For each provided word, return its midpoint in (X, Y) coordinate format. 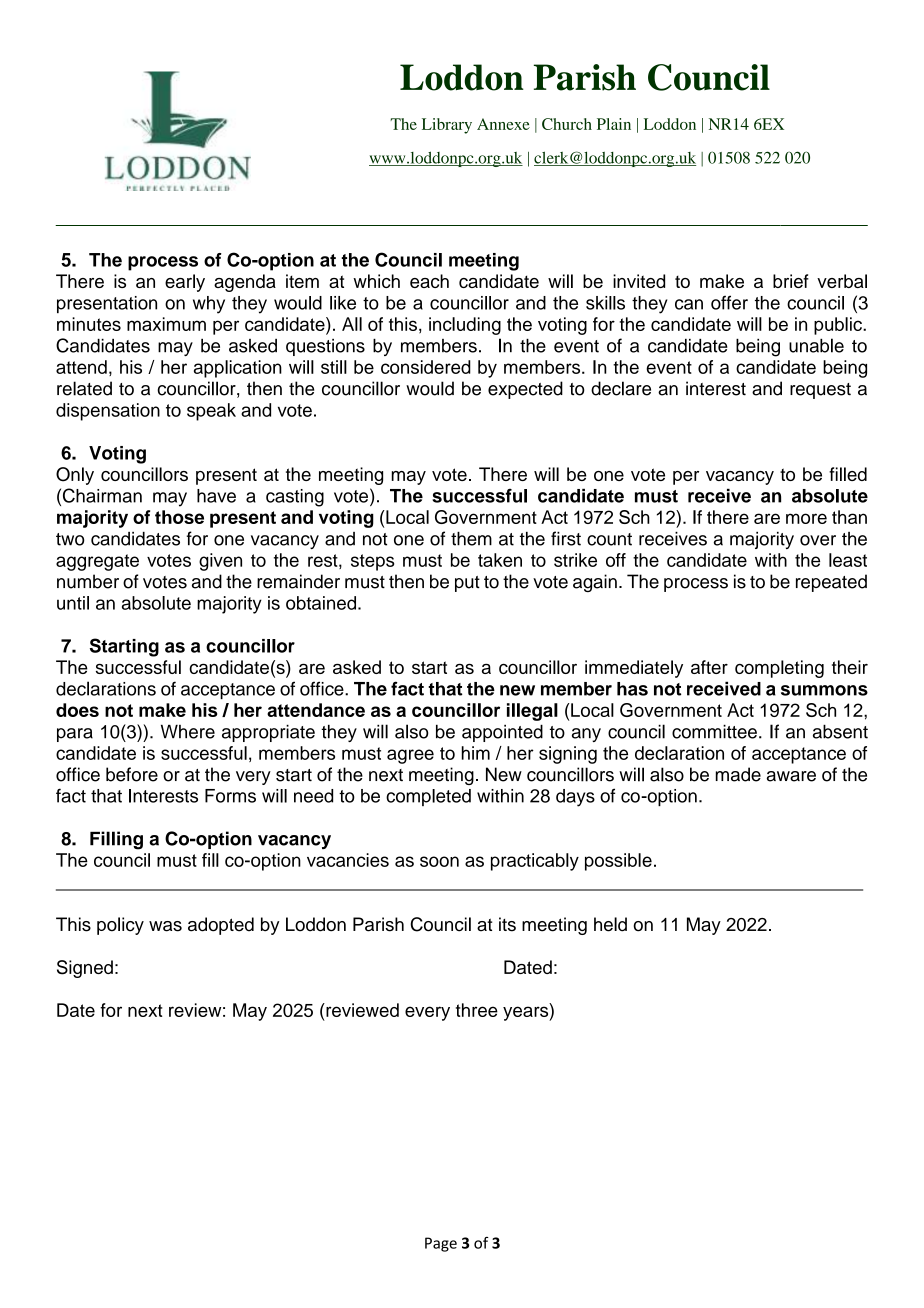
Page (441, 1244)
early (185, 283)
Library (447, 126)
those (179, 517)
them (471, 539)
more (806, 518)
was (165, 926)
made (738, 774)
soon (439, 861)
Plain (614, 124)
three (477, 1010)
